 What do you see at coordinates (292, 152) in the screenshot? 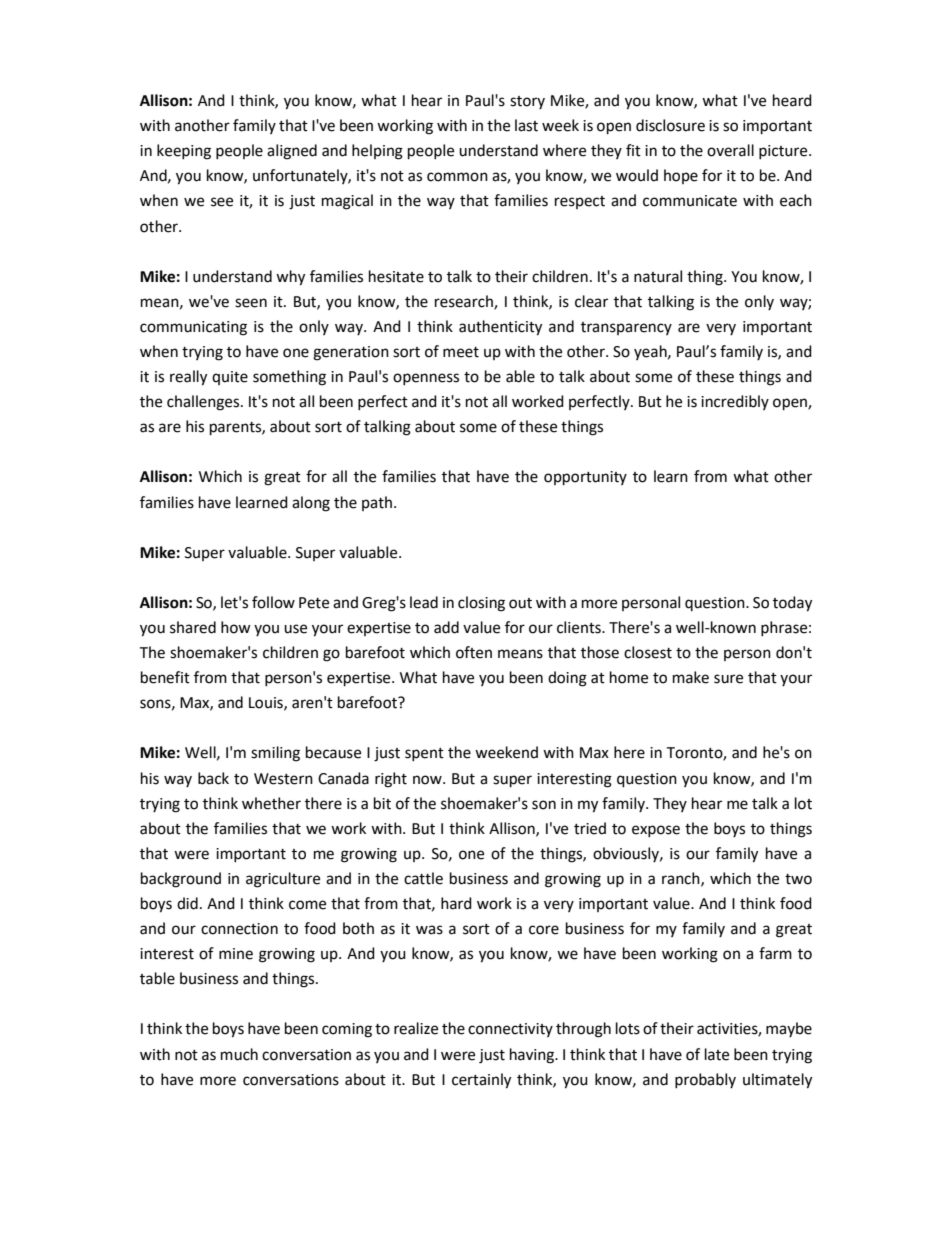
I see `aligned` at bounding box center [292, 152].
